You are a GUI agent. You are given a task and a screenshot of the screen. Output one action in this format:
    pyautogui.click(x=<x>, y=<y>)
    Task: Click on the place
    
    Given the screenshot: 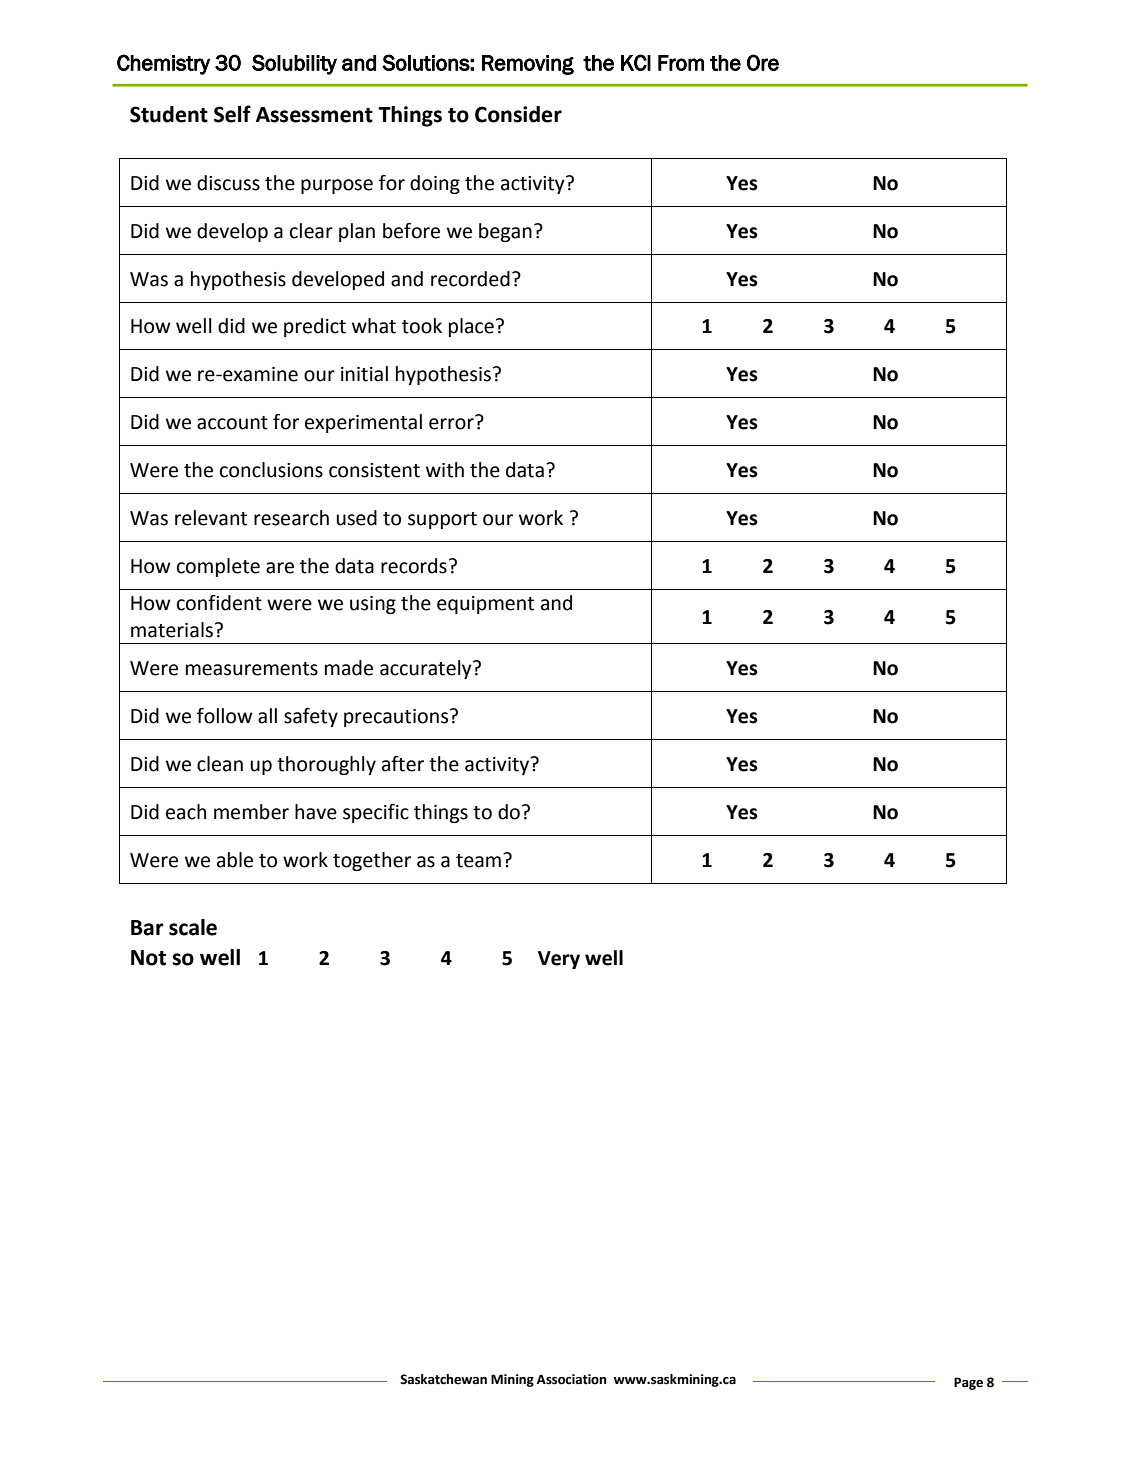 What is the action you would take?
    pyautogui.click(x=471, y=327)
